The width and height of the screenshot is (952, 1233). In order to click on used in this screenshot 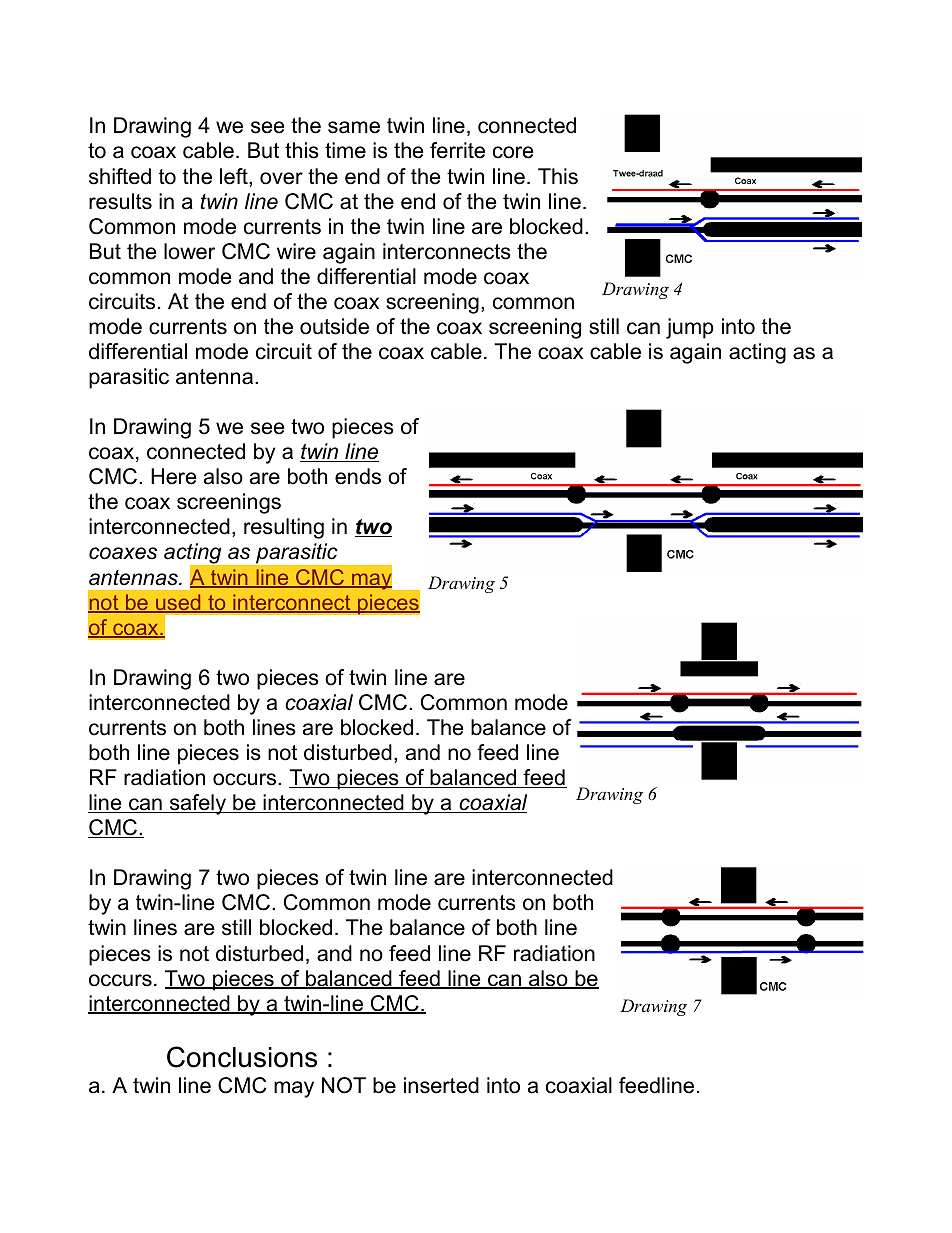, I will do `click(178, 603)`.
